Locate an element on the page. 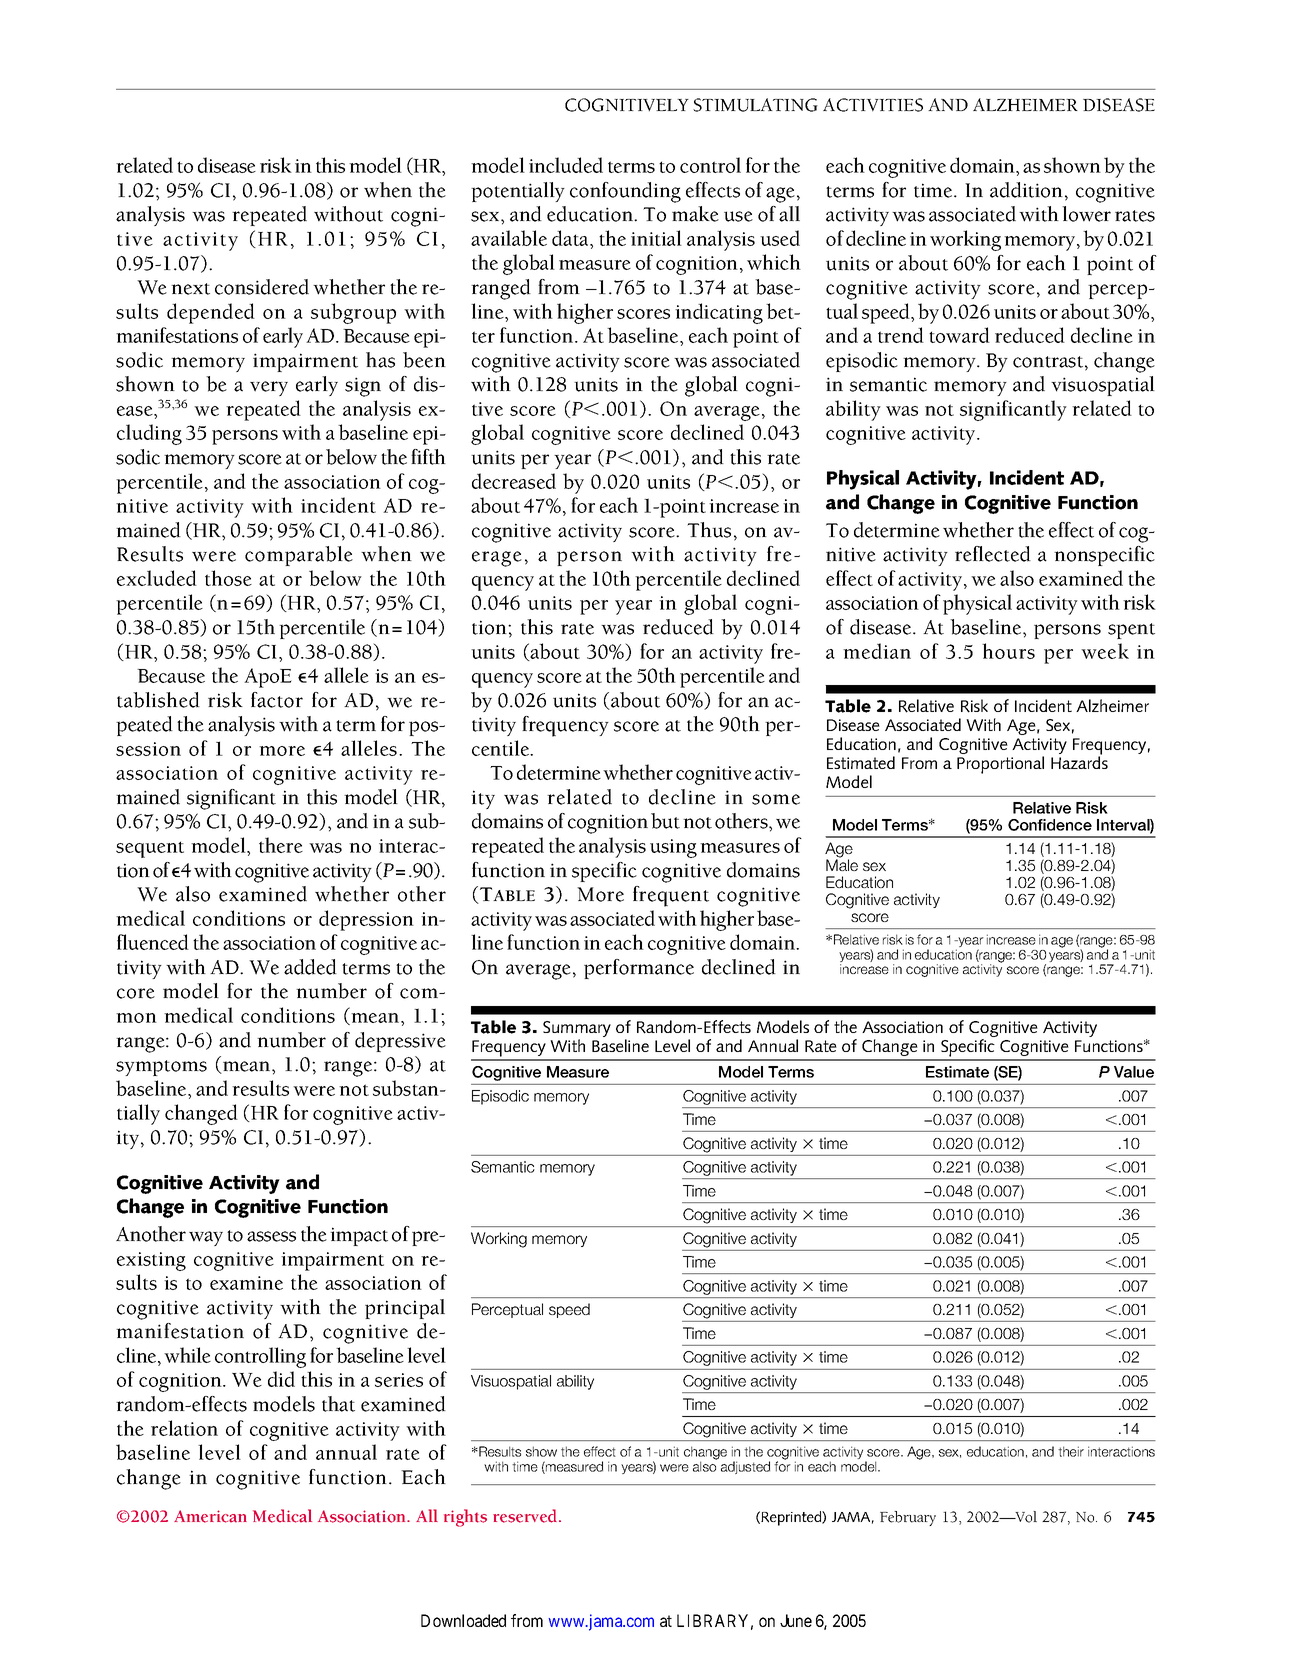  confounding is located at coordinates (625, 192).
